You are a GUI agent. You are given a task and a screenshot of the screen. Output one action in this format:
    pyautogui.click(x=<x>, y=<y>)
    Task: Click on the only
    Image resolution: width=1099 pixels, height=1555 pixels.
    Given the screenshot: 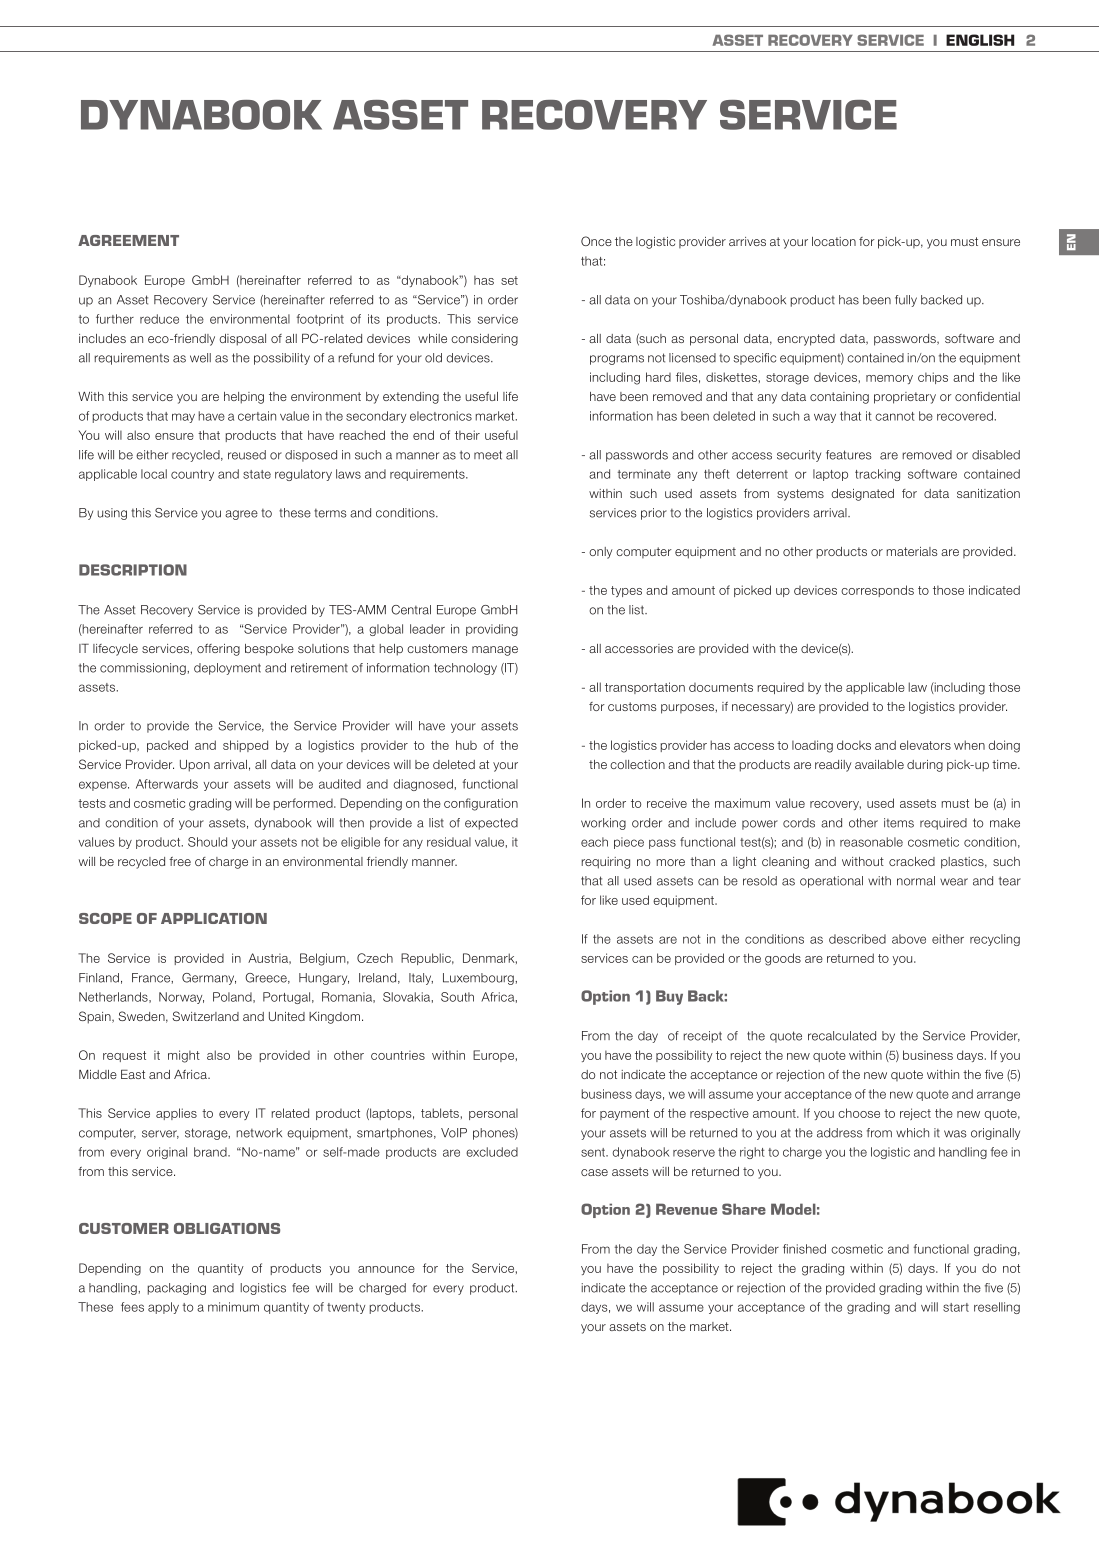 What is the action you would take?
    pyautogui.click(x=601, y=553)
